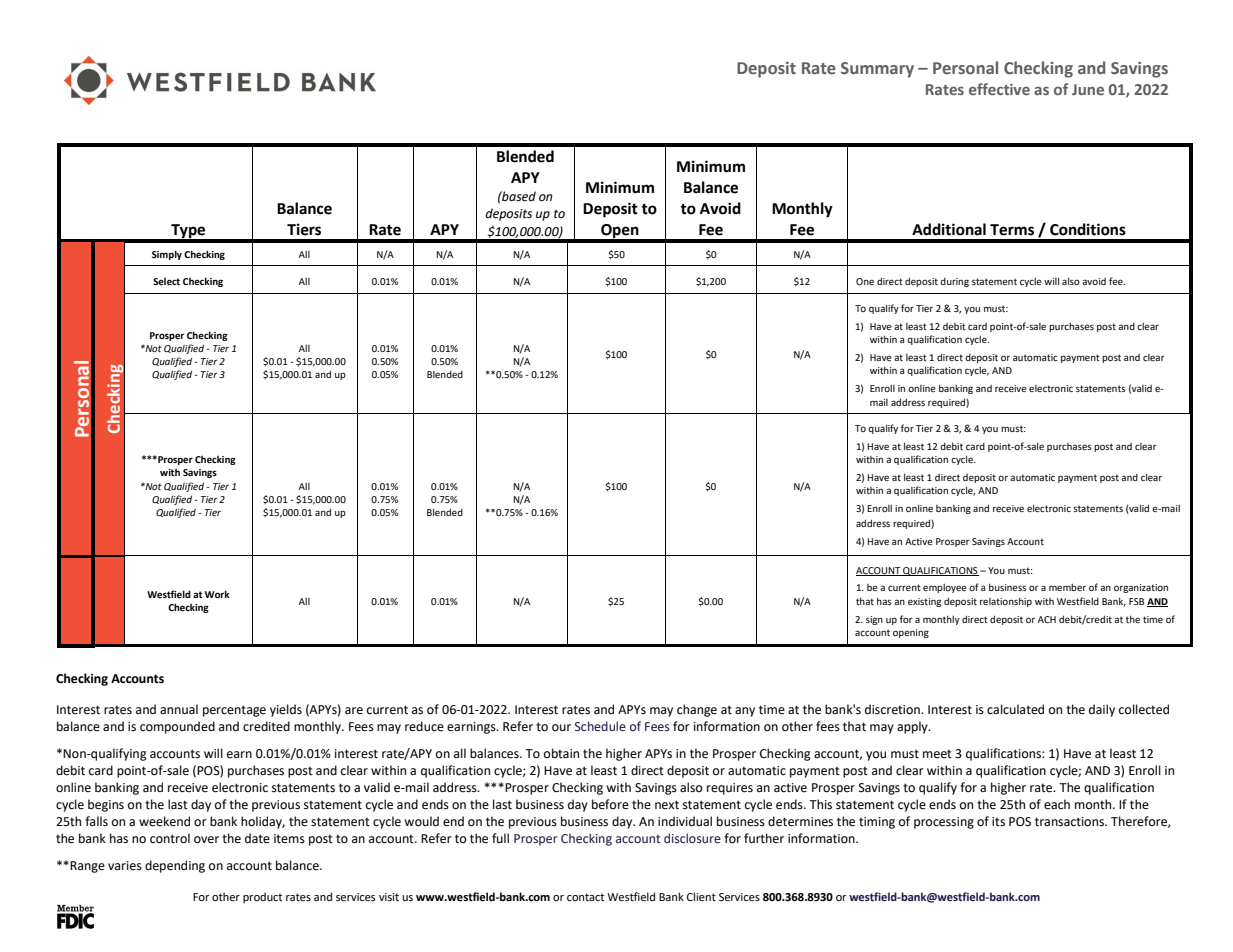 This page has height=952, width=1233. Describe the element at coordinates (175, 866) in the page. I see `depending` at that location.
